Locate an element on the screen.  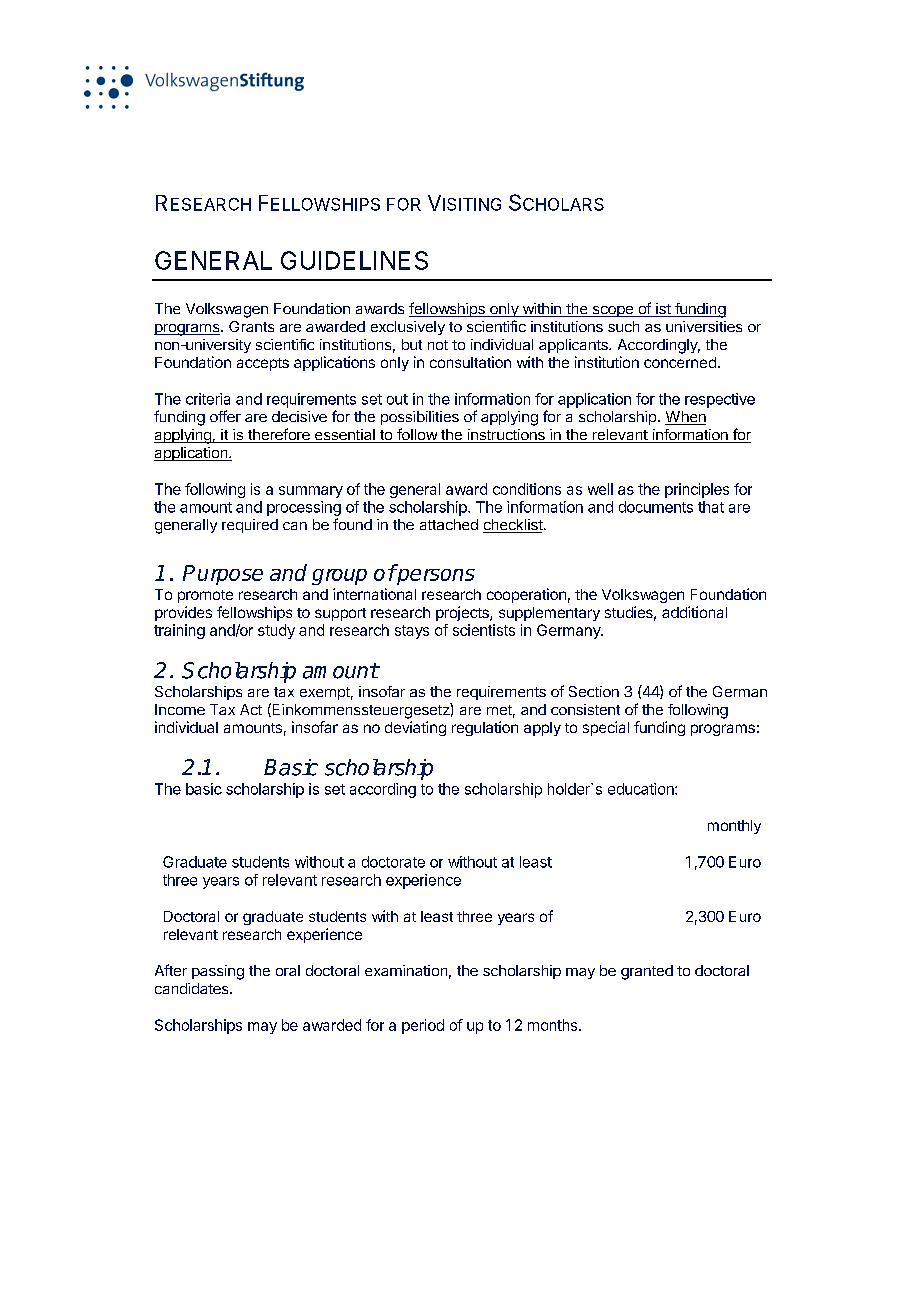
study is located at coordinates (276, 631).
